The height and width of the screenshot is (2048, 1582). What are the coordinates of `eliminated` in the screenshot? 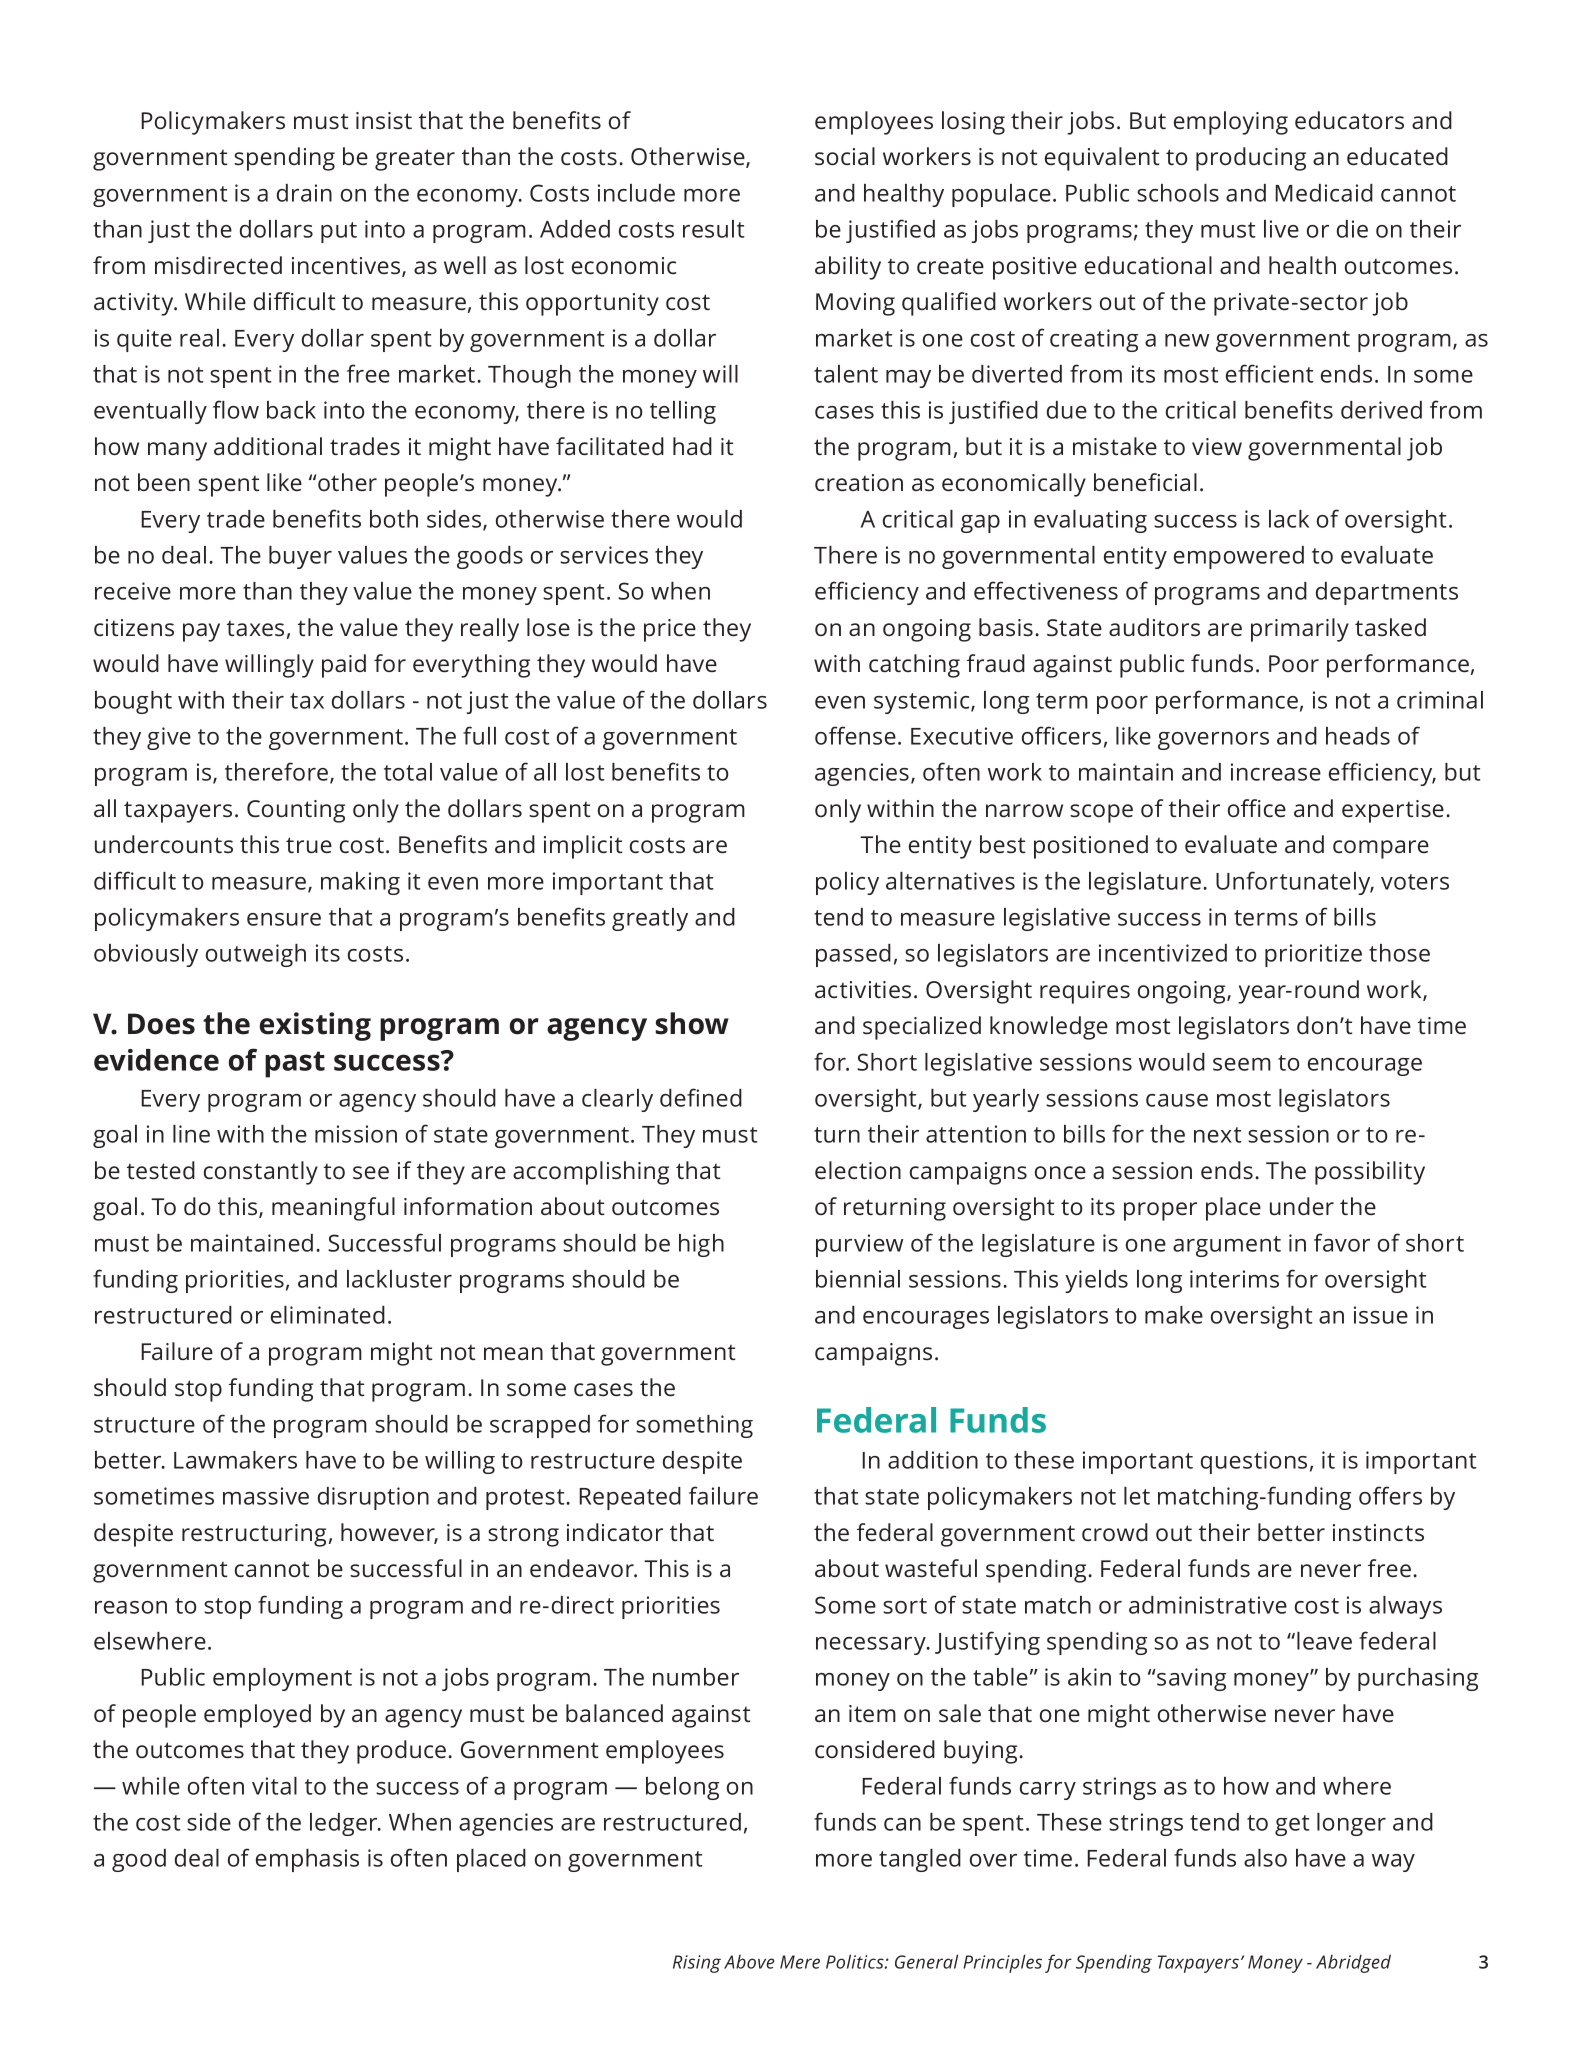 It's located at (328, 1315).
